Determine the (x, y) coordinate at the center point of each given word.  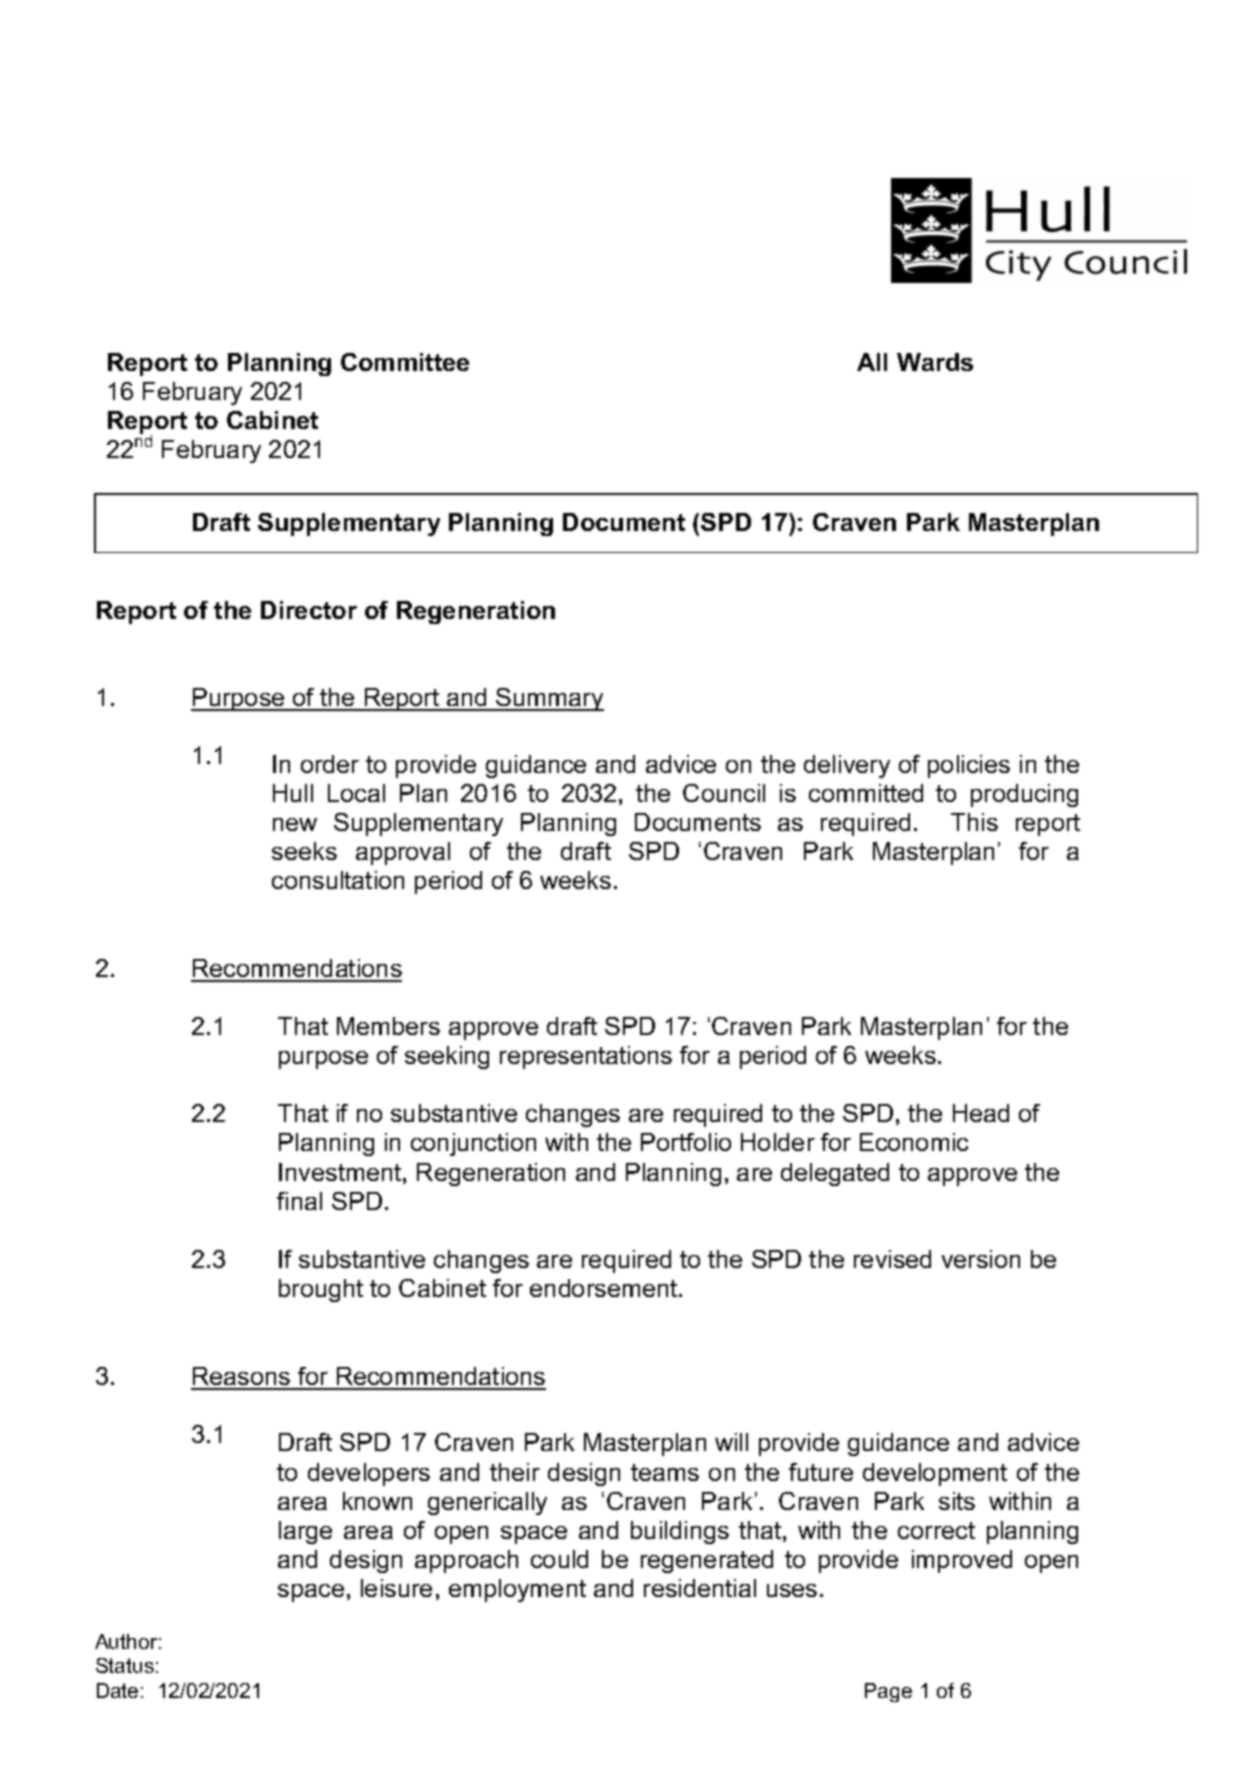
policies (969, 766)
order (330, 764)
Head (981, 1113)
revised (892, 1259)
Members (388, 1026)
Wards (935, 362)
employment (517, 1590)
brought (321, 1290)
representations (586, 1057)
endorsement (605, 1288)
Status (125, 1665)
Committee (405, 362)
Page (888, 1692)
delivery (847, 766)
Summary (549, 699)
